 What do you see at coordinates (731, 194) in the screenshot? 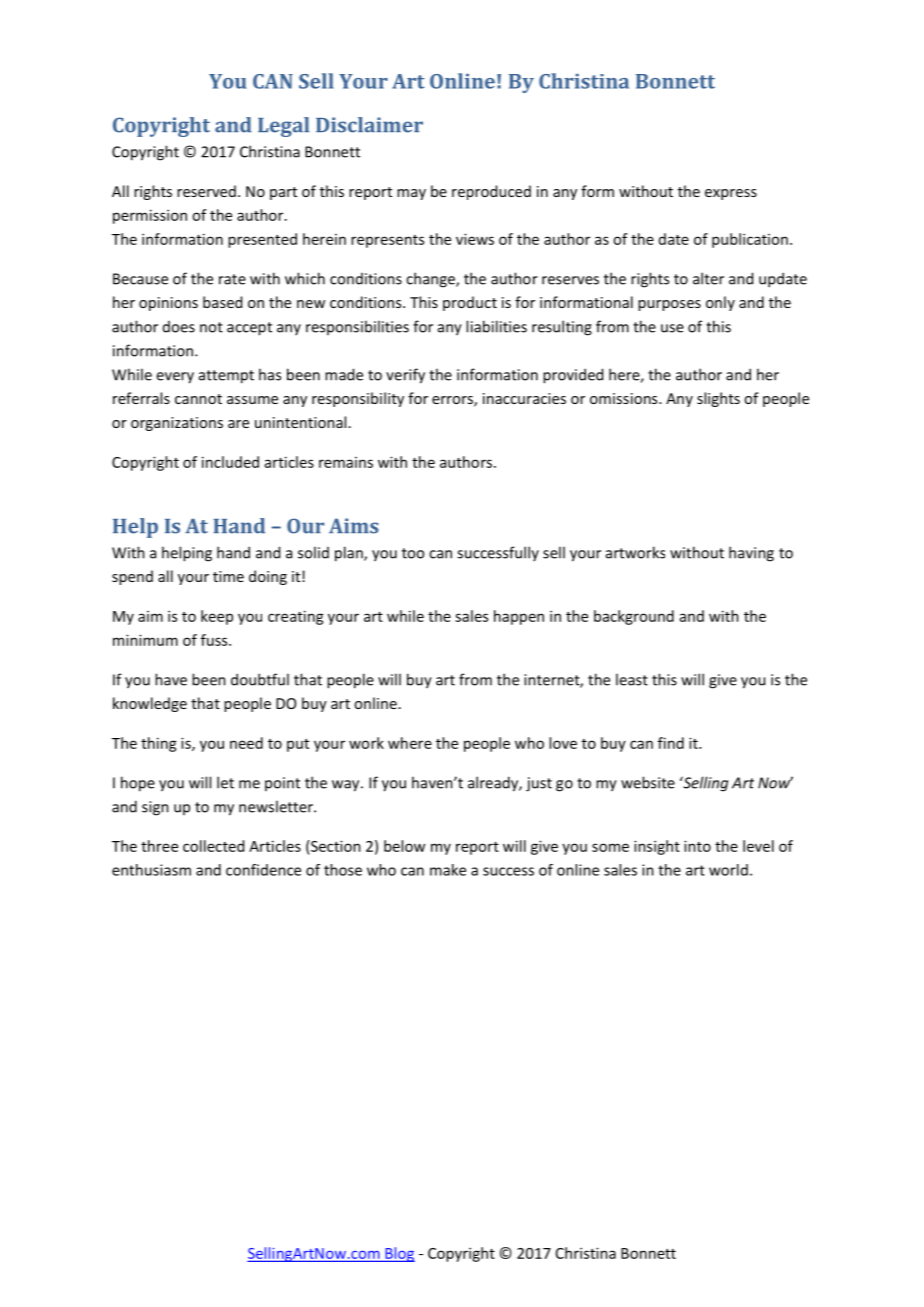
I see `express` at bounding box center [731, 194].
